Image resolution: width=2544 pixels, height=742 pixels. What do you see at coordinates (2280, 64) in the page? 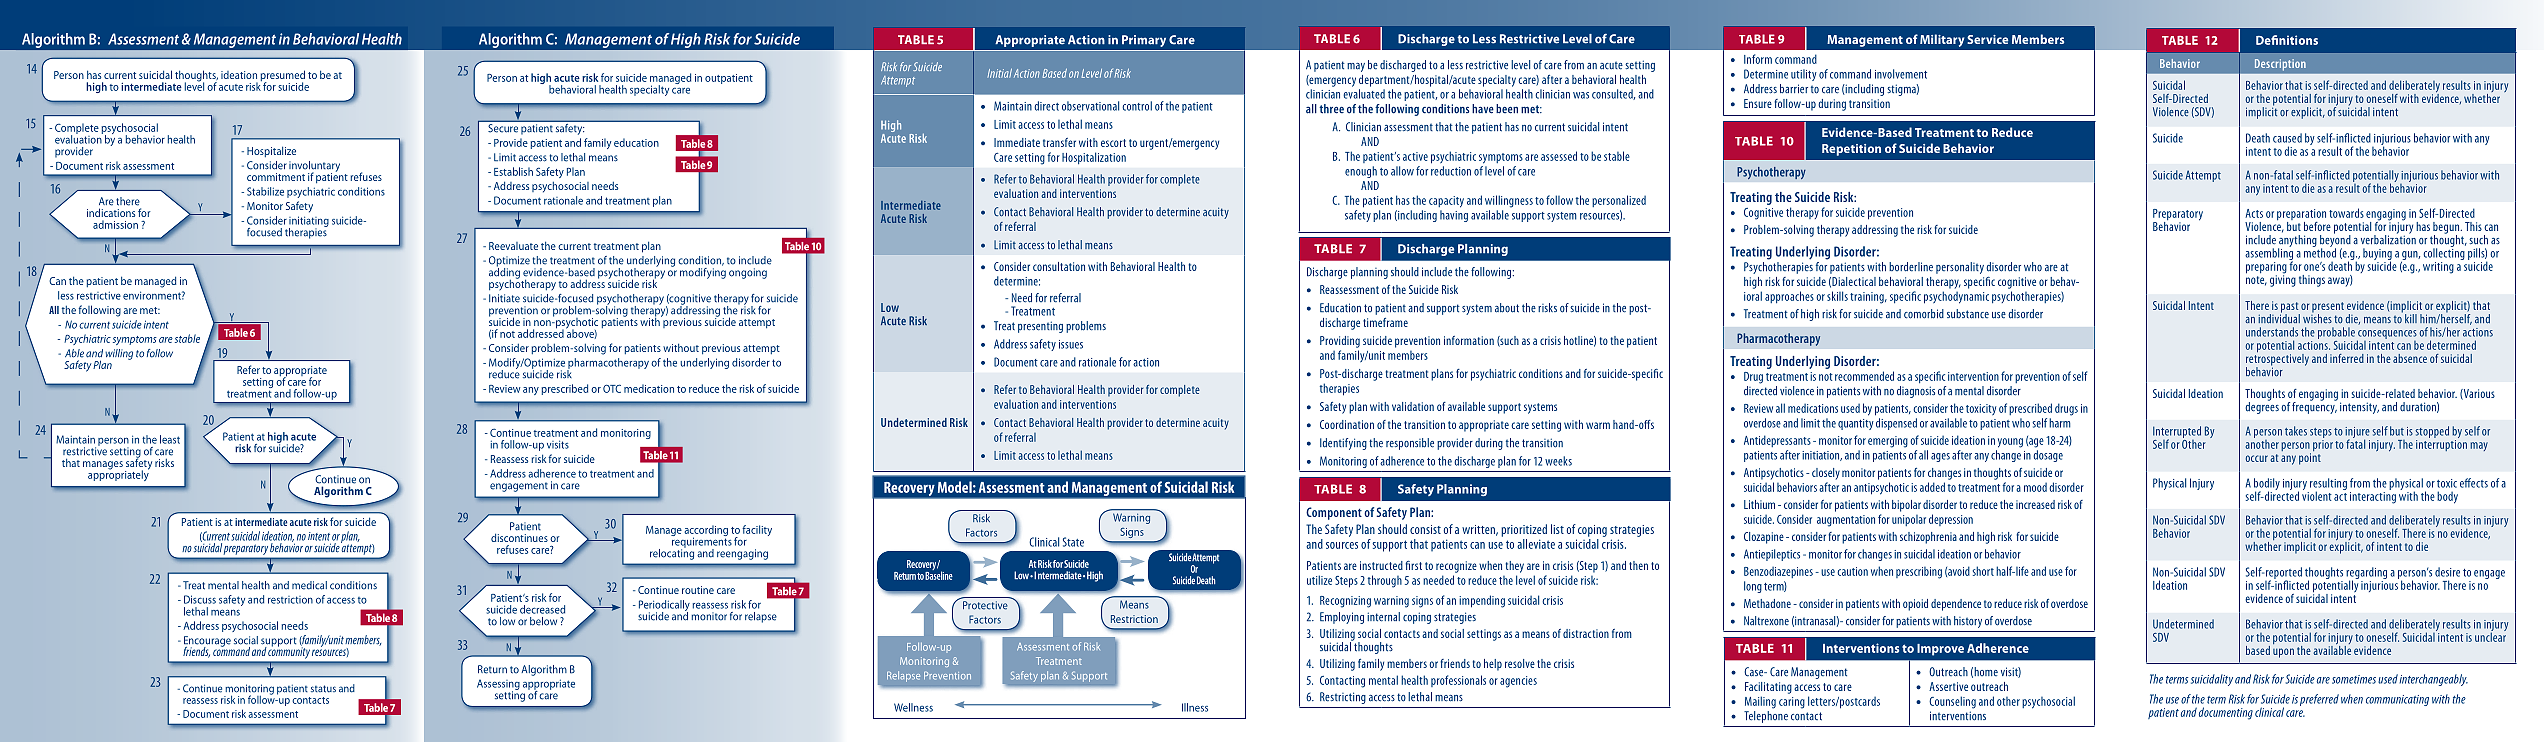
I see `Description` at bounding box center [2280, 64].
